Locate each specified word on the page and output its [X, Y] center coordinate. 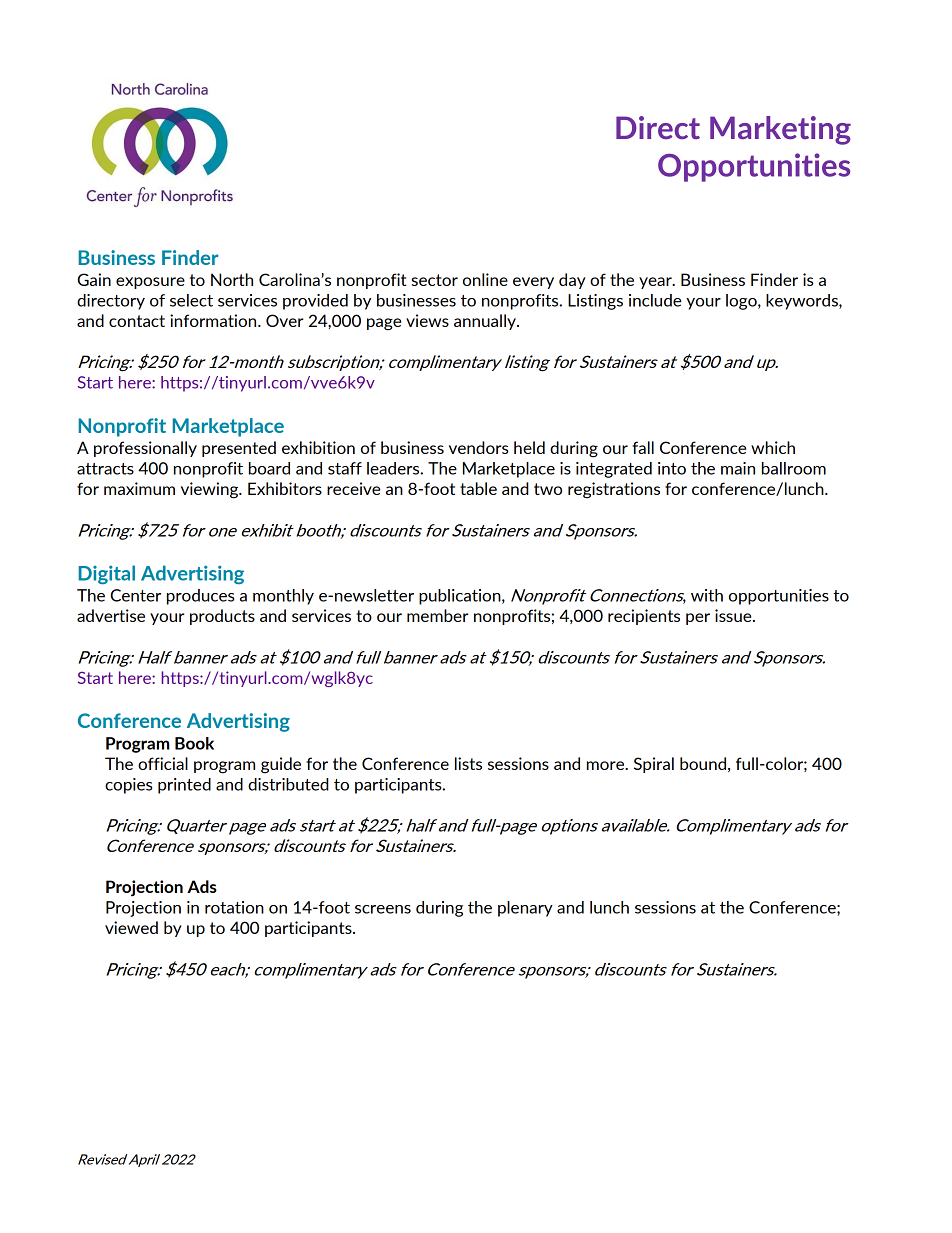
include [655, 300]
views [427, 320]
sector [435, 280]
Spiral [654, 765]
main [738, 468]
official [163, 763]
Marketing [780, 130]
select [191, 300]
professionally [145, 449]
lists [468, 763]
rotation [234, 907]
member [438, 615]
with [707, 595]
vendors [479, 447]
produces [201, 597]
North [232, 279]
